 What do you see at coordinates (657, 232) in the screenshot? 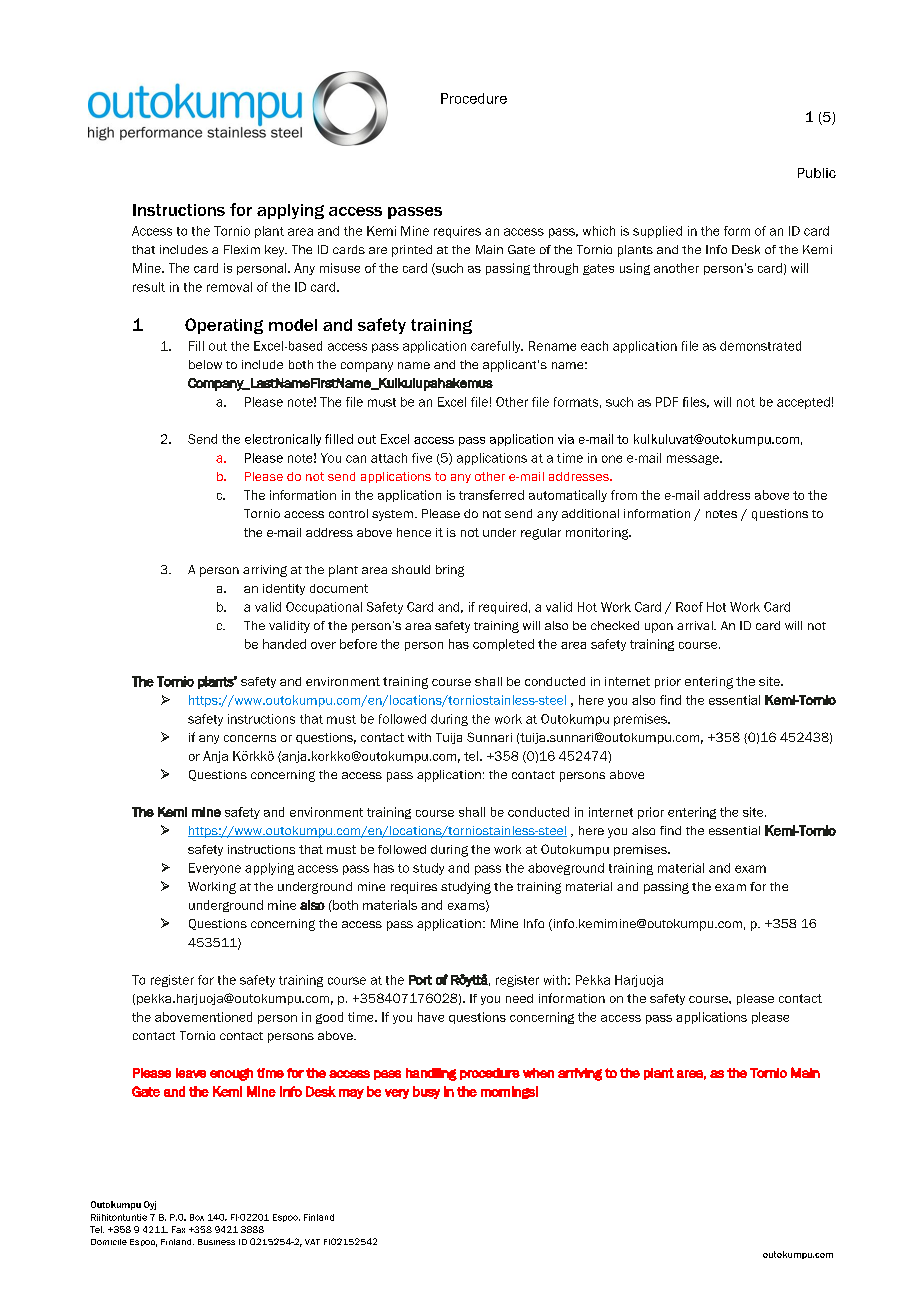
I see `supplied` at bounding box center [657, 232].
